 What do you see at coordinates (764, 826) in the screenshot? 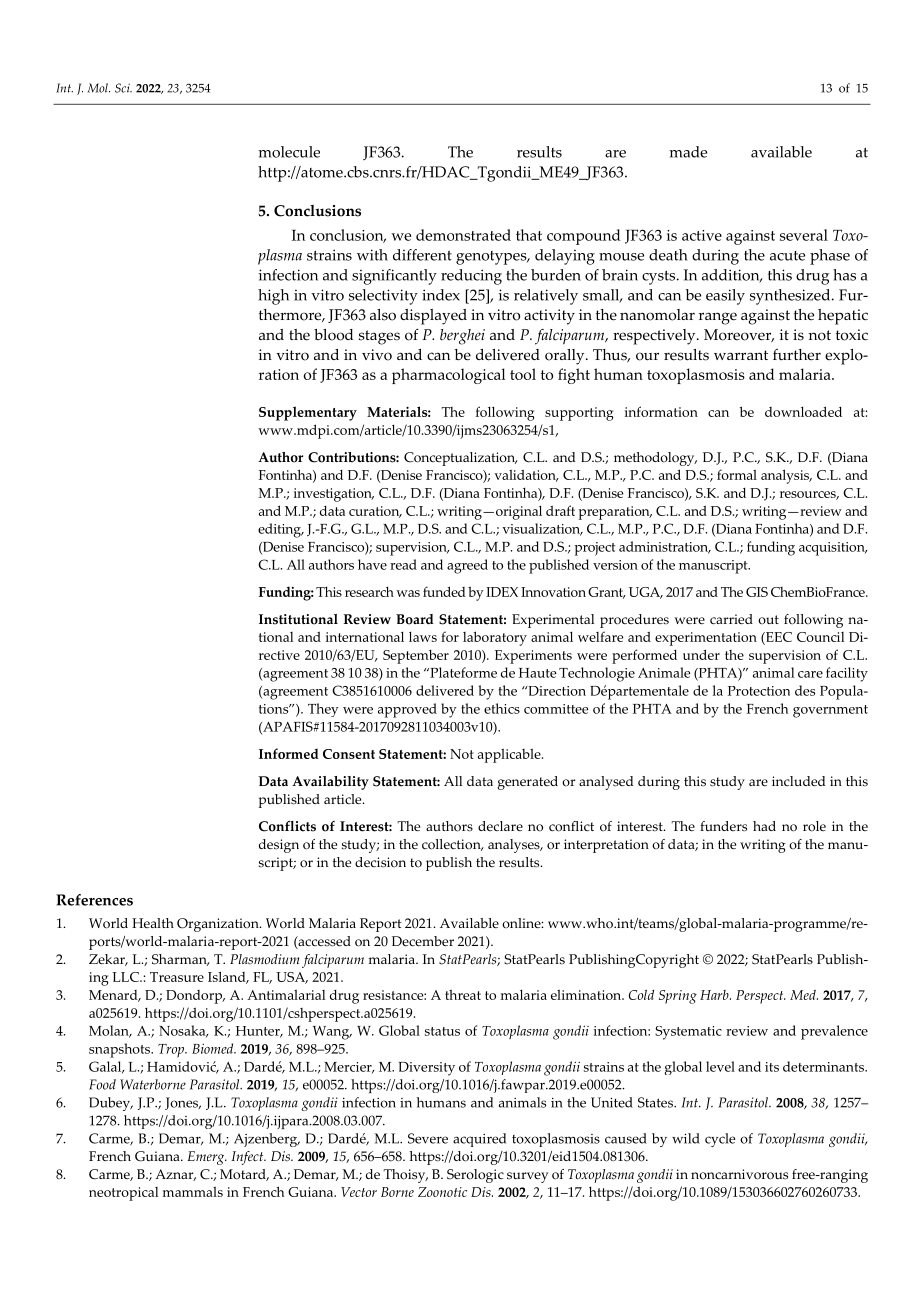
I see `had` at bounding box center [764, 826].
